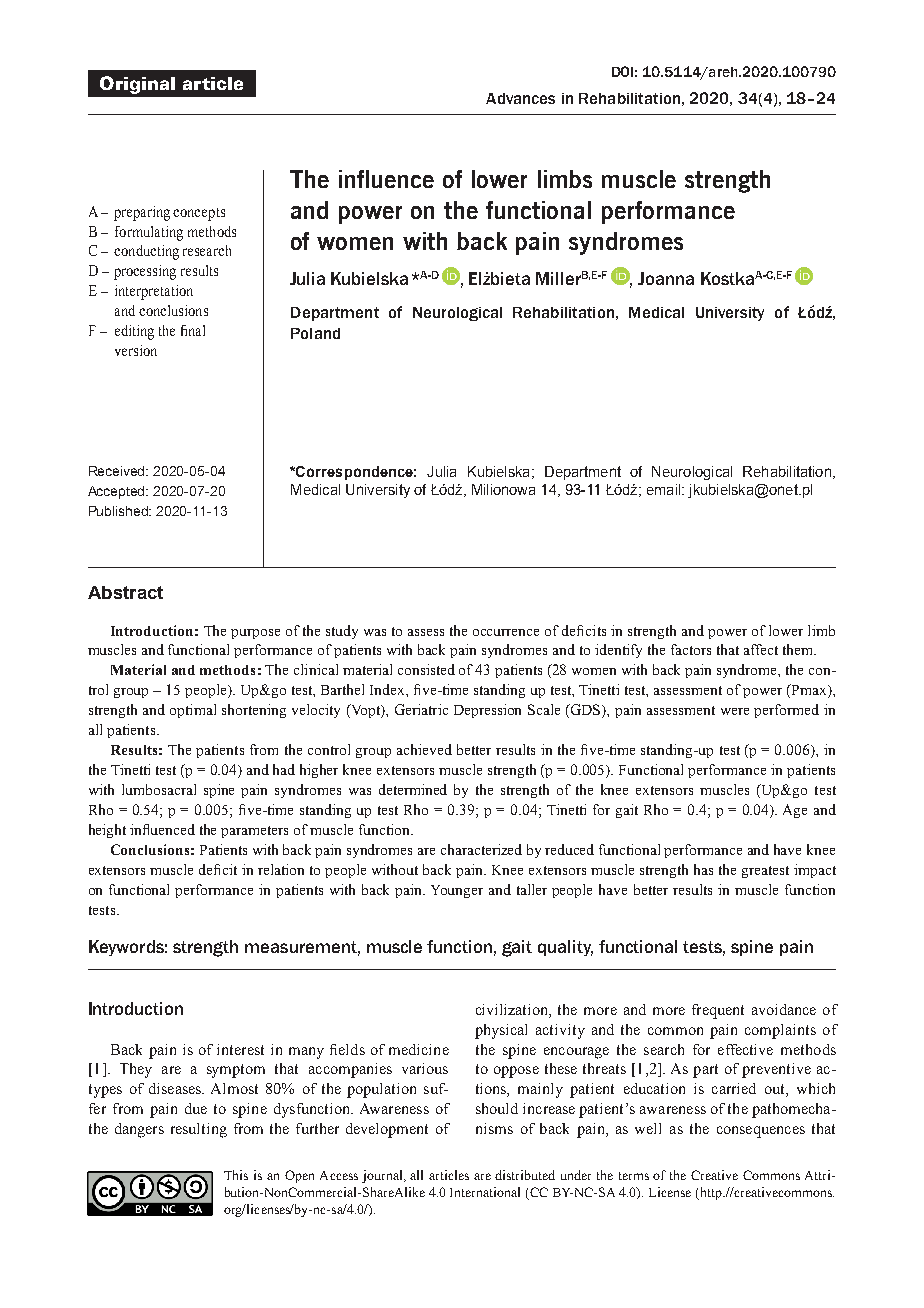 The width and height of the page is (924, 1308). Describe the element at coordinates (520, 98) in the page. I see `Advances` at that location.
